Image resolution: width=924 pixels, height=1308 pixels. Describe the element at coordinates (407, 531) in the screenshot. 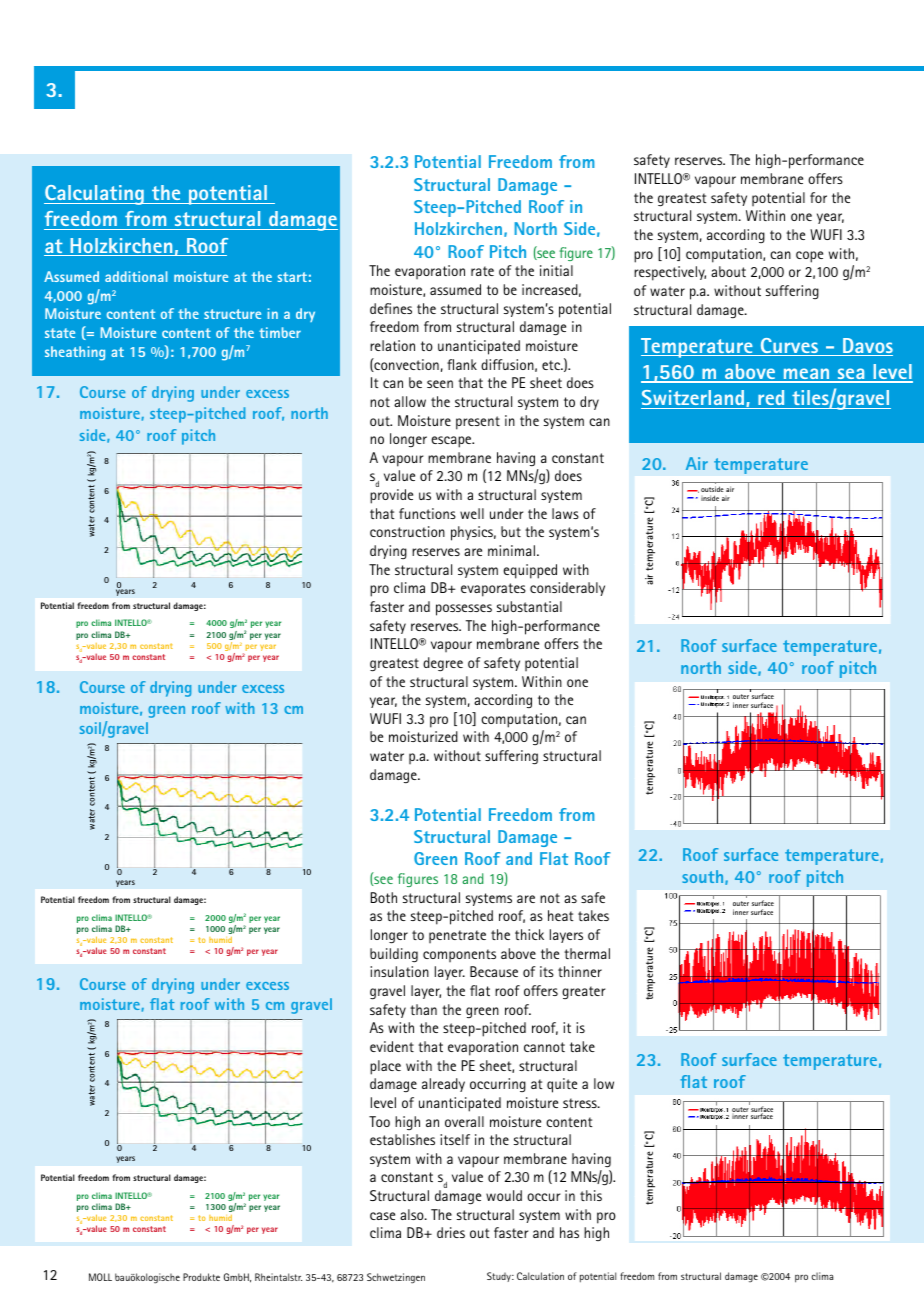

I see `construction` at that location.
